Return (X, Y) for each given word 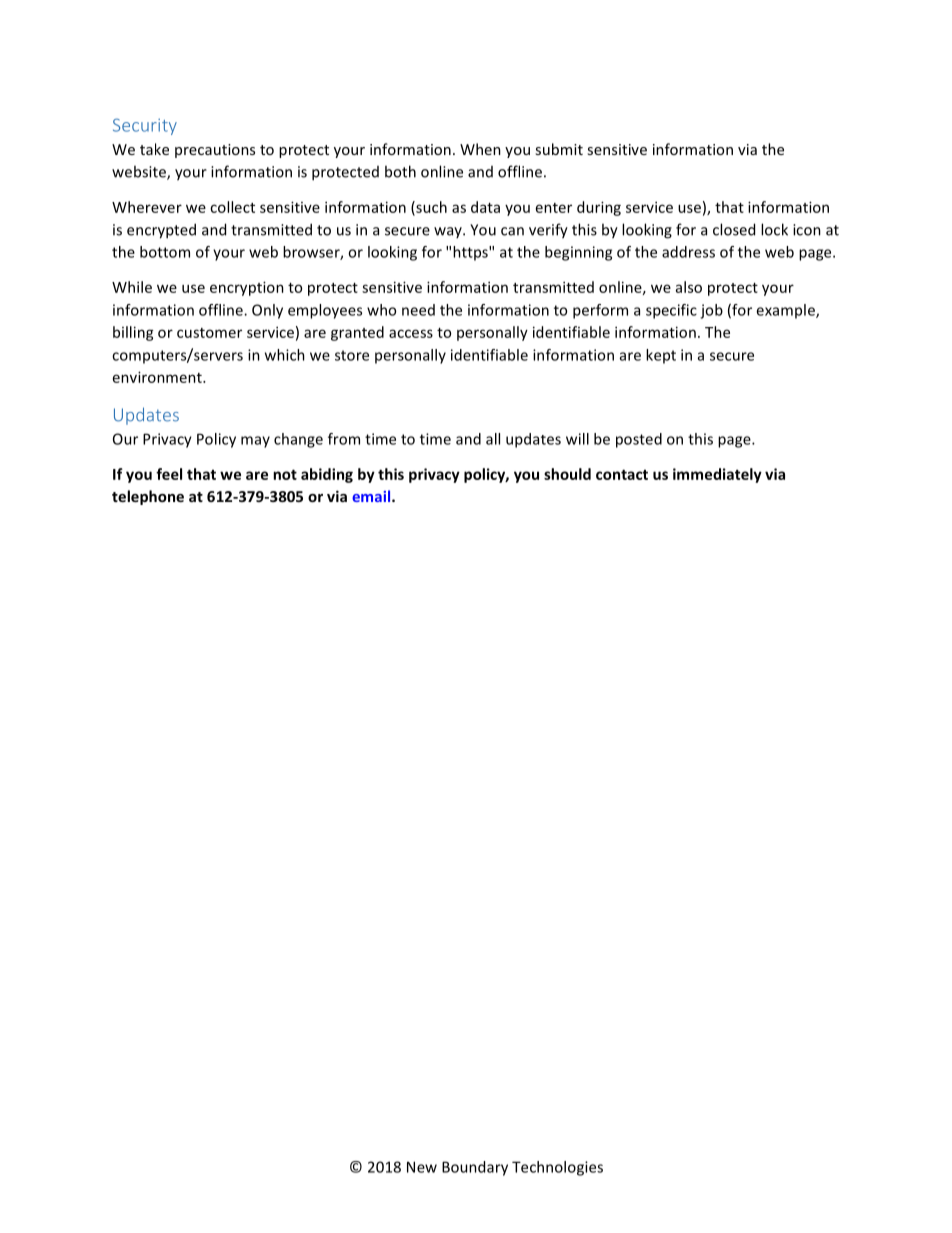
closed (734, 229)
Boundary (475, 1168)
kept (661, 356)
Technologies (557, 1168)
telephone (148, 497)
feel (169, 474)
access (411, 333)
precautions (215, 151)
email (372, 496)
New (422, 1167)
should (567, 474)
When (480, 149)
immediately (717, 475)
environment (158, 377)
